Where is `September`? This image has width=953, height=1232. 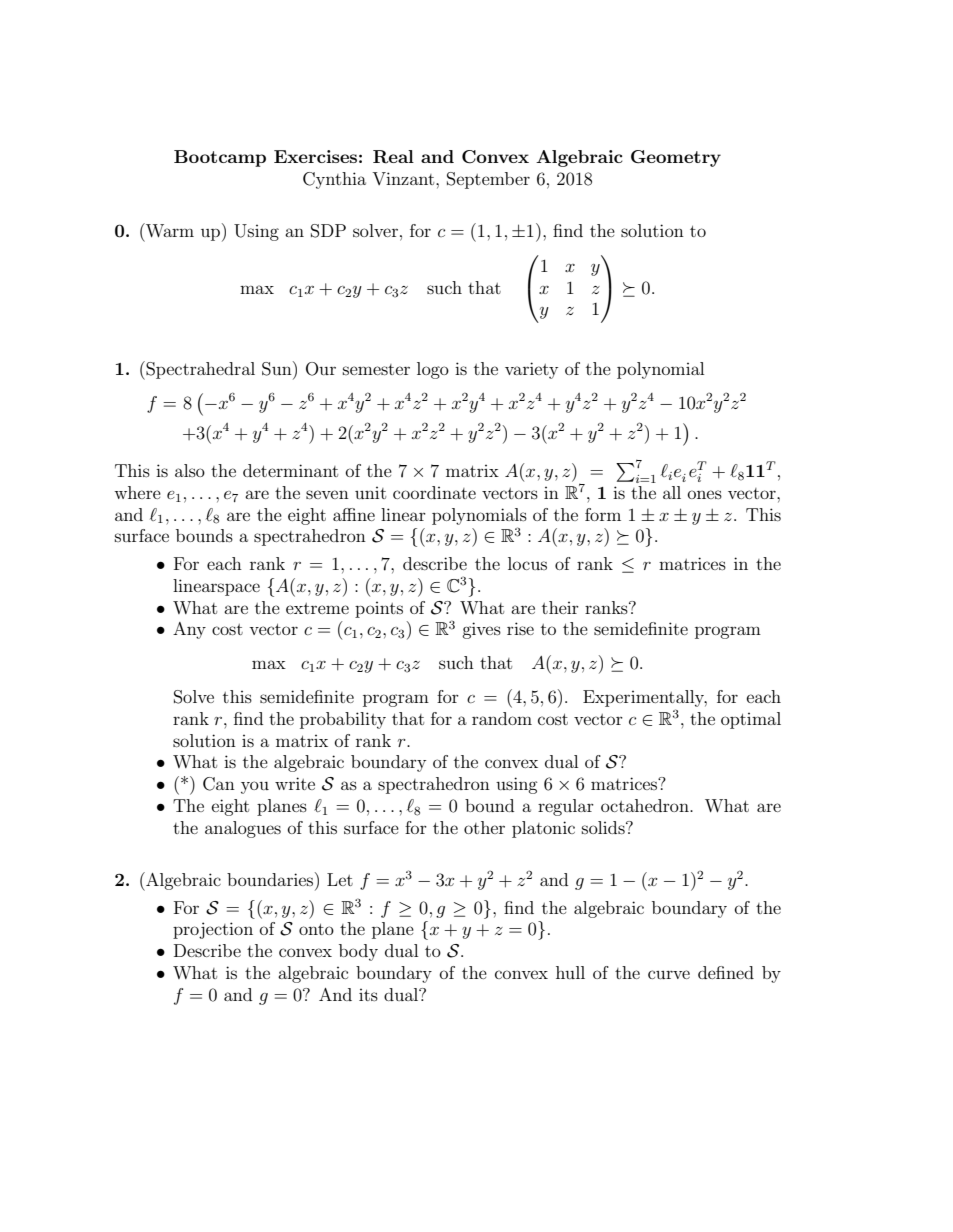 September is located at coordinates (488, 180).
